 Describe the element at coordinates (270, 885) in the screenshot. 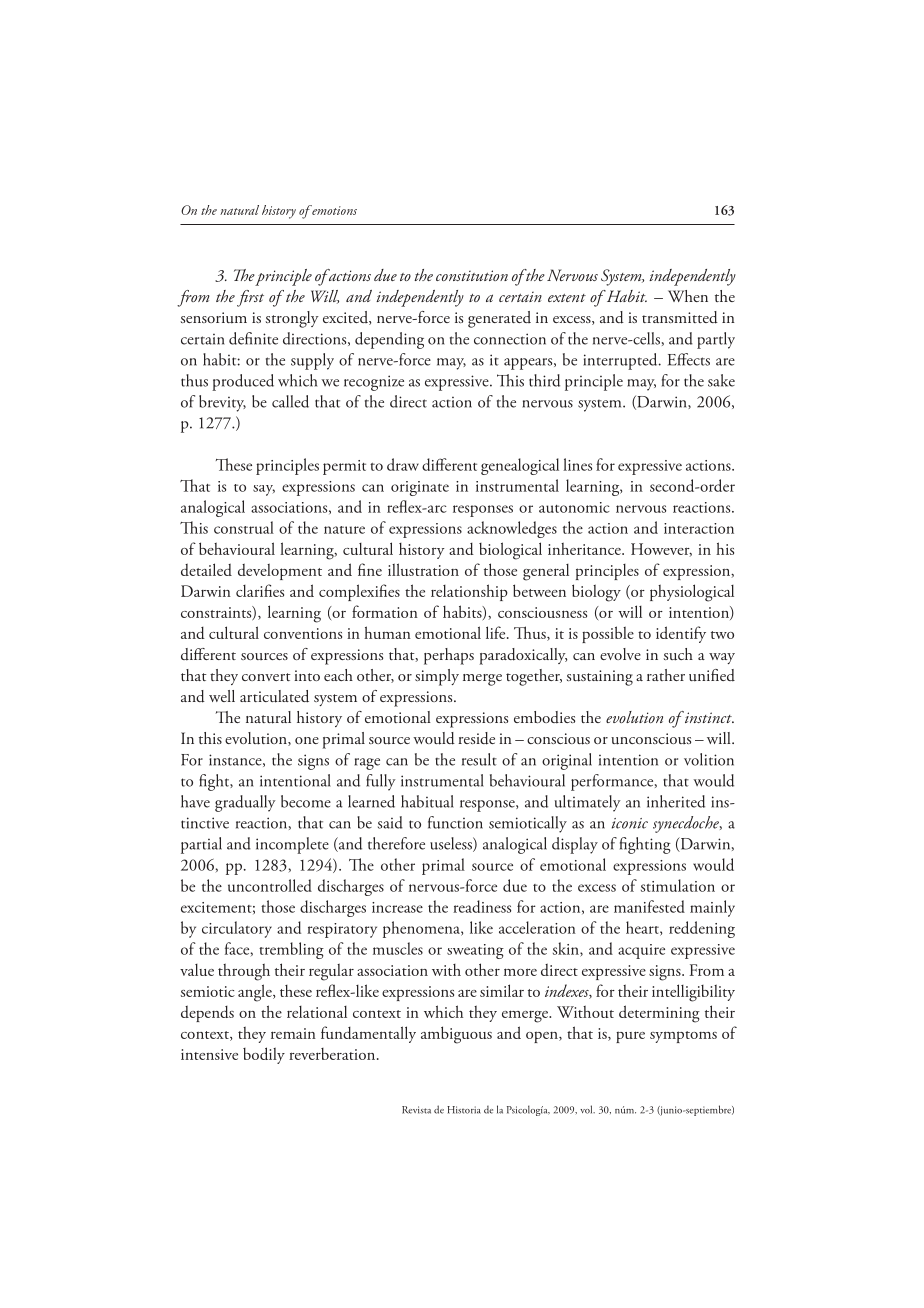

I see `uncontrolled` at that location.
